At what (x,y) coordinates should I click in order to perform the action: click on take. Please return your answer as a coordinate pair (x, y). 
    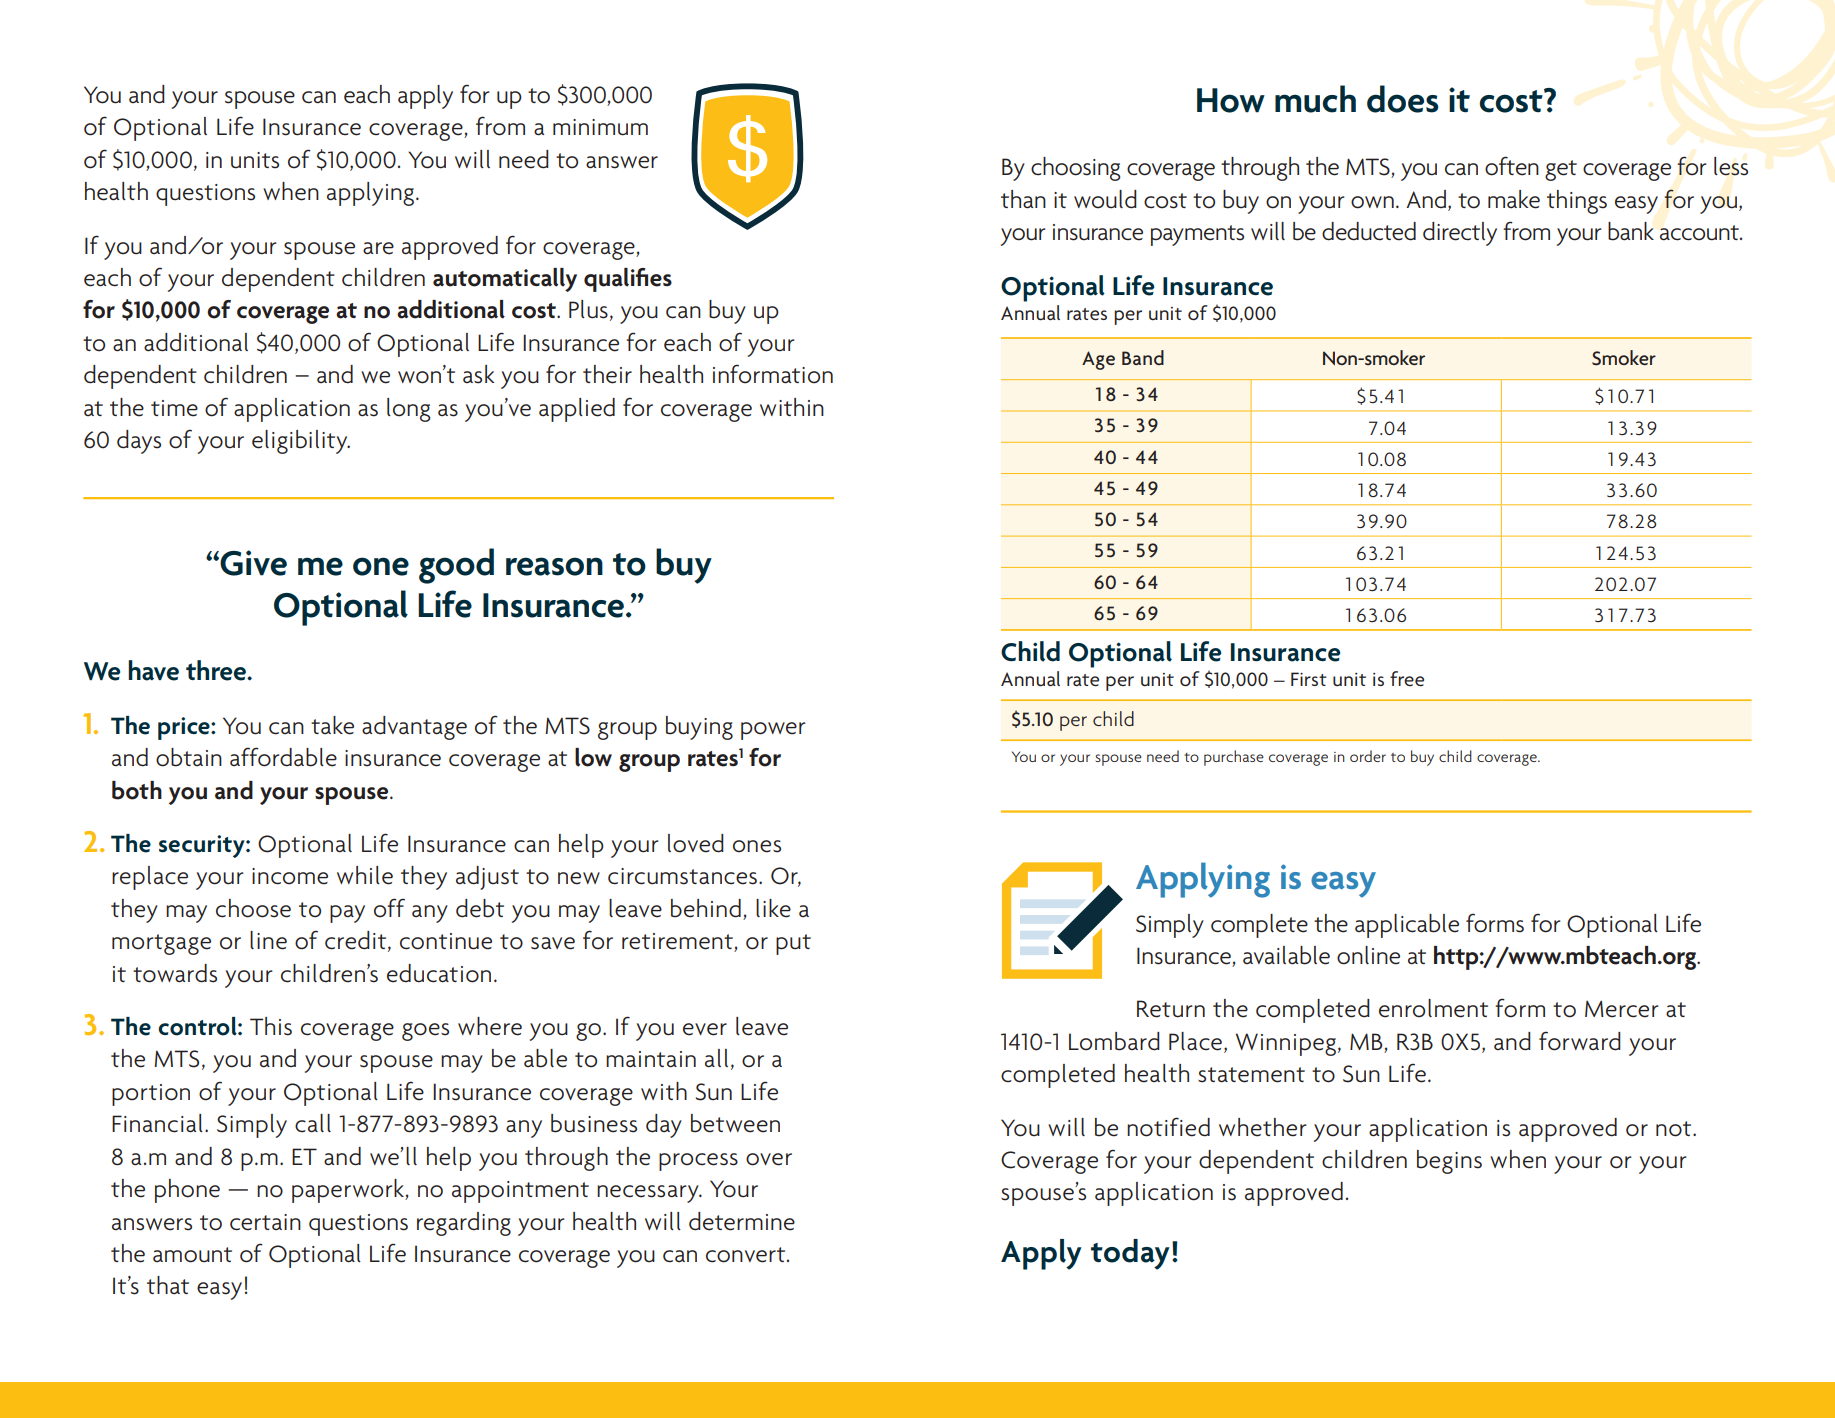
    Looking at the image, I should click on (332, 725).
